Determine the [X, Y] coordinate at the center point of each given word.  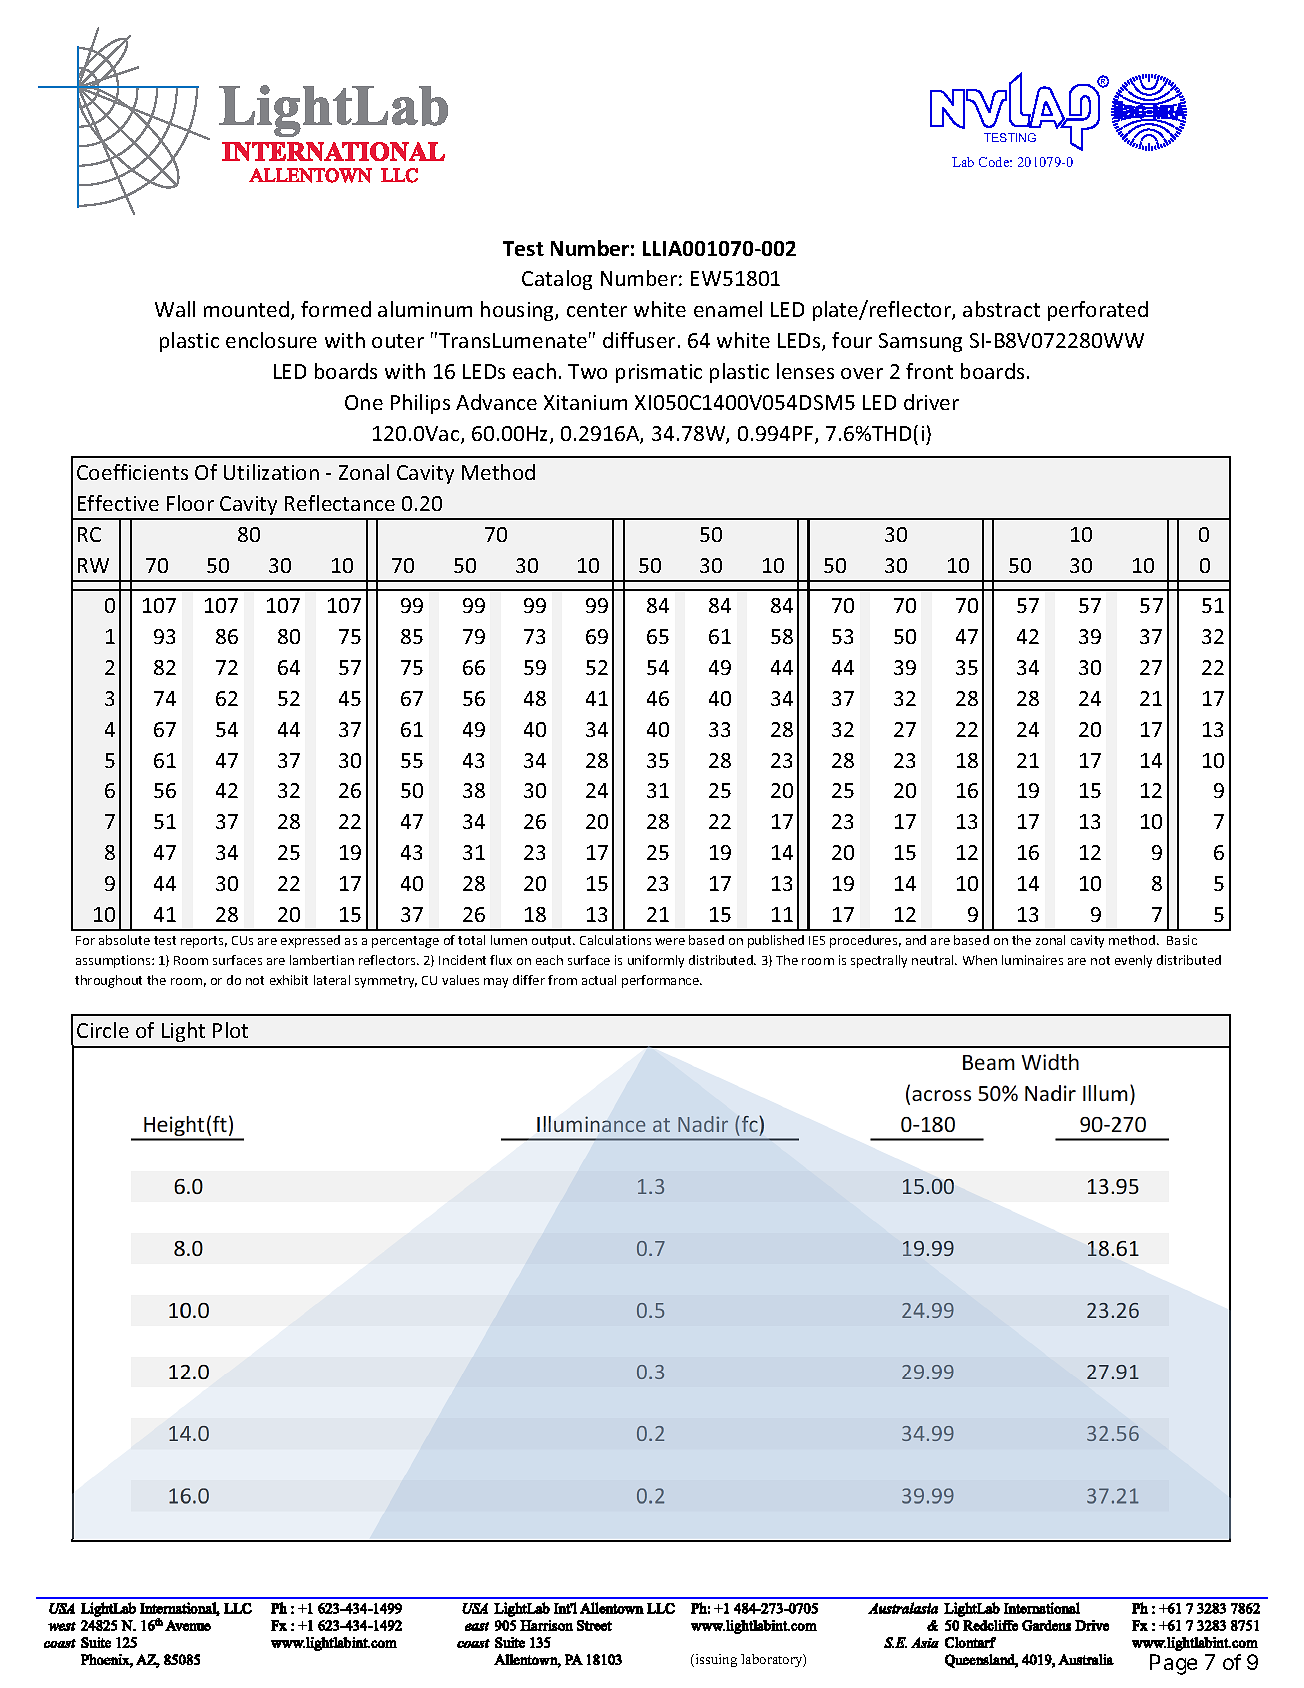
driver [931, 402]
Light [183, 1032]
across [941, 1095]
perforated [1098, 311]
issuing [715, 1660]
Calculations [615, 940]
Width [1050, 1062]
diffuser [639, 340]
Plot [230, 1030]
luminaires [1032, 960]
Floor [190, 503]
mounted [246, 309]
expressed [310, 941]
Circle [103, 1030]
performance [661, 981]
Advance [496, 402]
